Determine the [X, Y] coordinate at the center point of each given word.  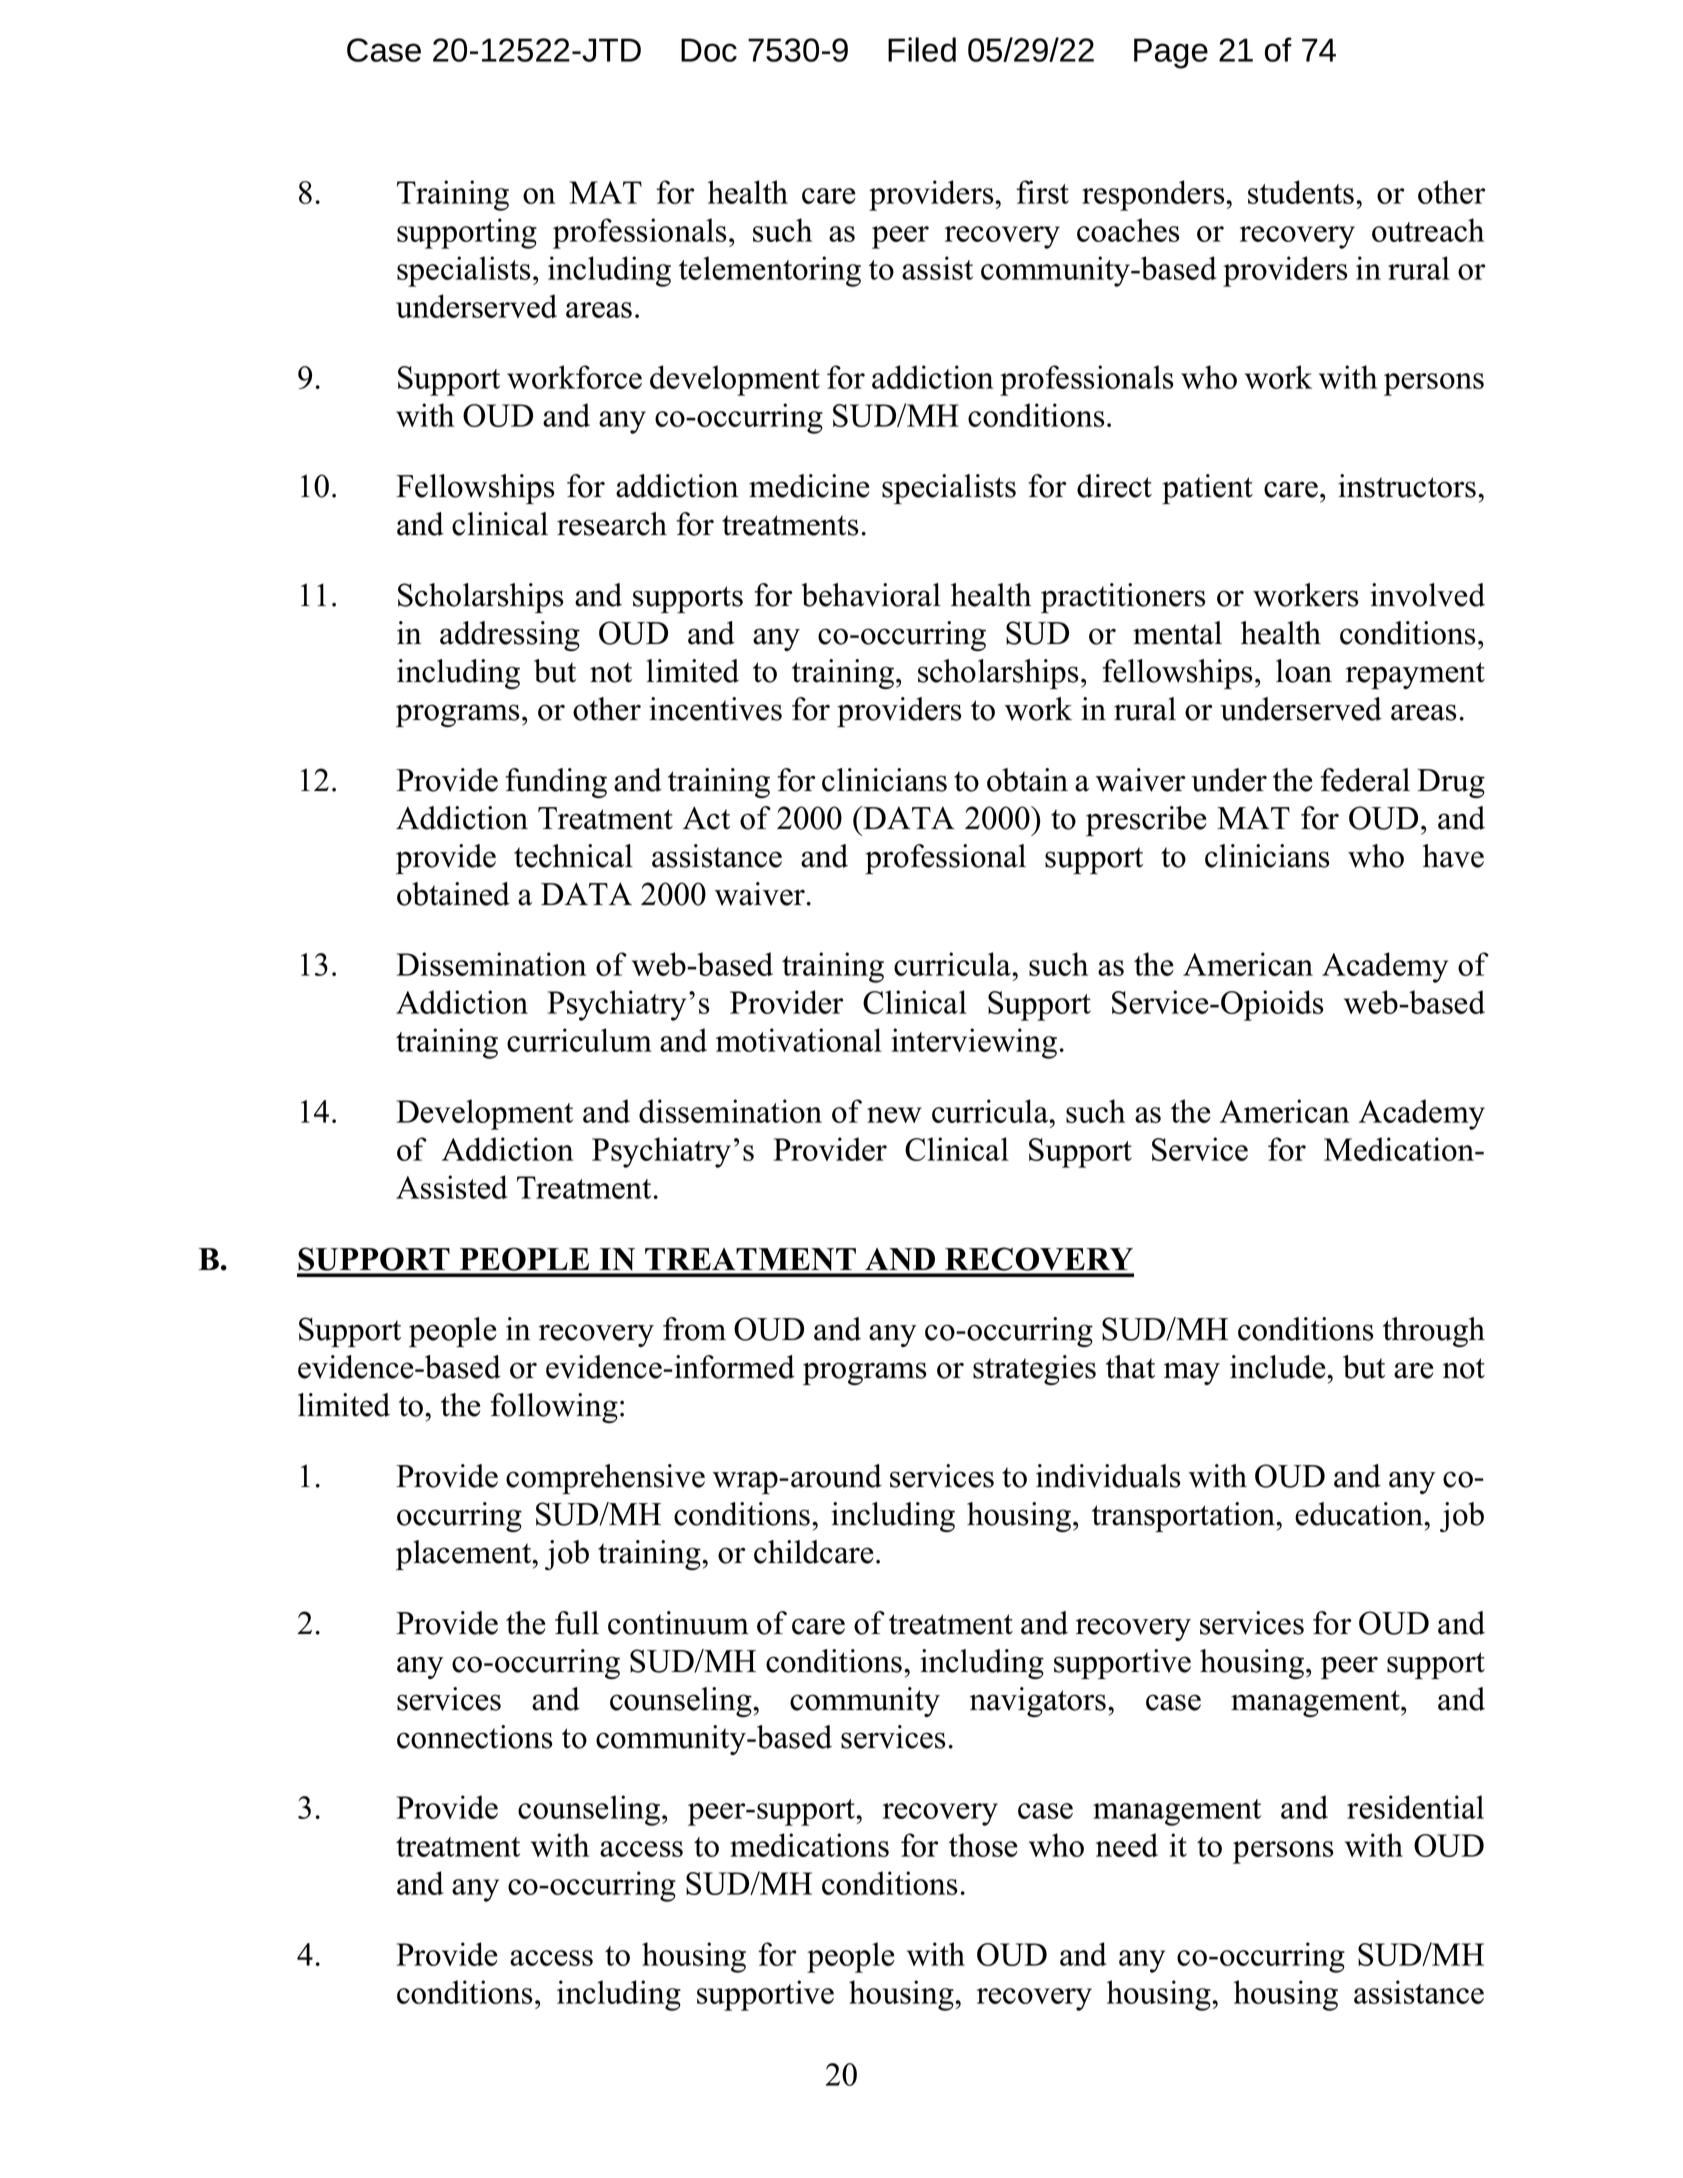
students [1301, 192]
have [1453, 856]
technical [573, 856]
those [983, 1845]
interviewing [974, 1043]
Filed [922, 49]
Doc [709, 50]
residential [1415, 1807]
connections [474, 1737]
